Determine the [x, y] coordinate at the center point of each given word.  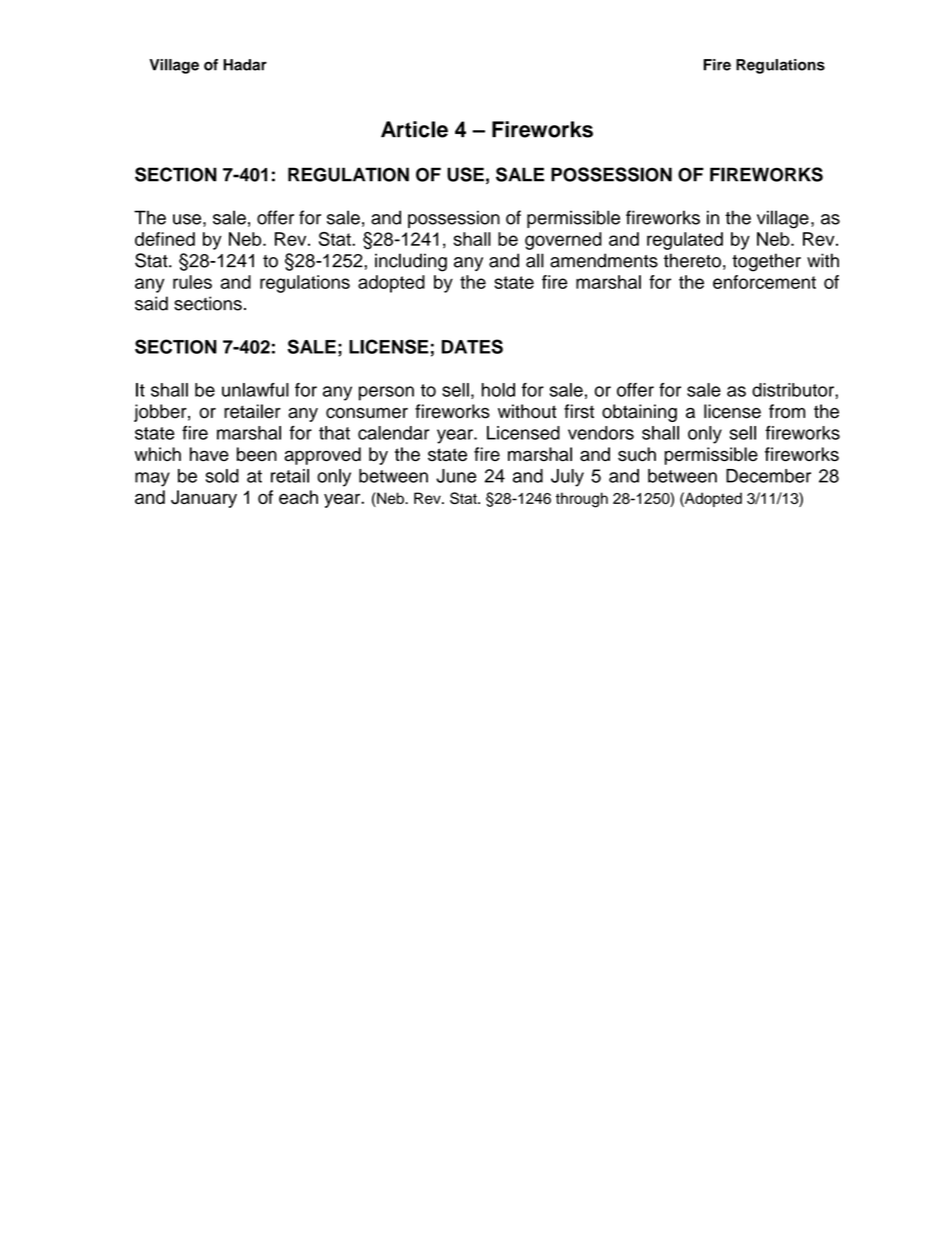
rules [192, 282]
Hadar [245, 65]
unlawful [255, 390]
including [411, 262]
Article [414, 129]
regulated [685, 241]
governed [563, 241]
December [768, 476]
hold [498, 390]
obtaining [639, 413]
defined [165, 239]
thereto [692, 260]
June [456, 476]
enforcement [764, 282]
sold [222, 476]
